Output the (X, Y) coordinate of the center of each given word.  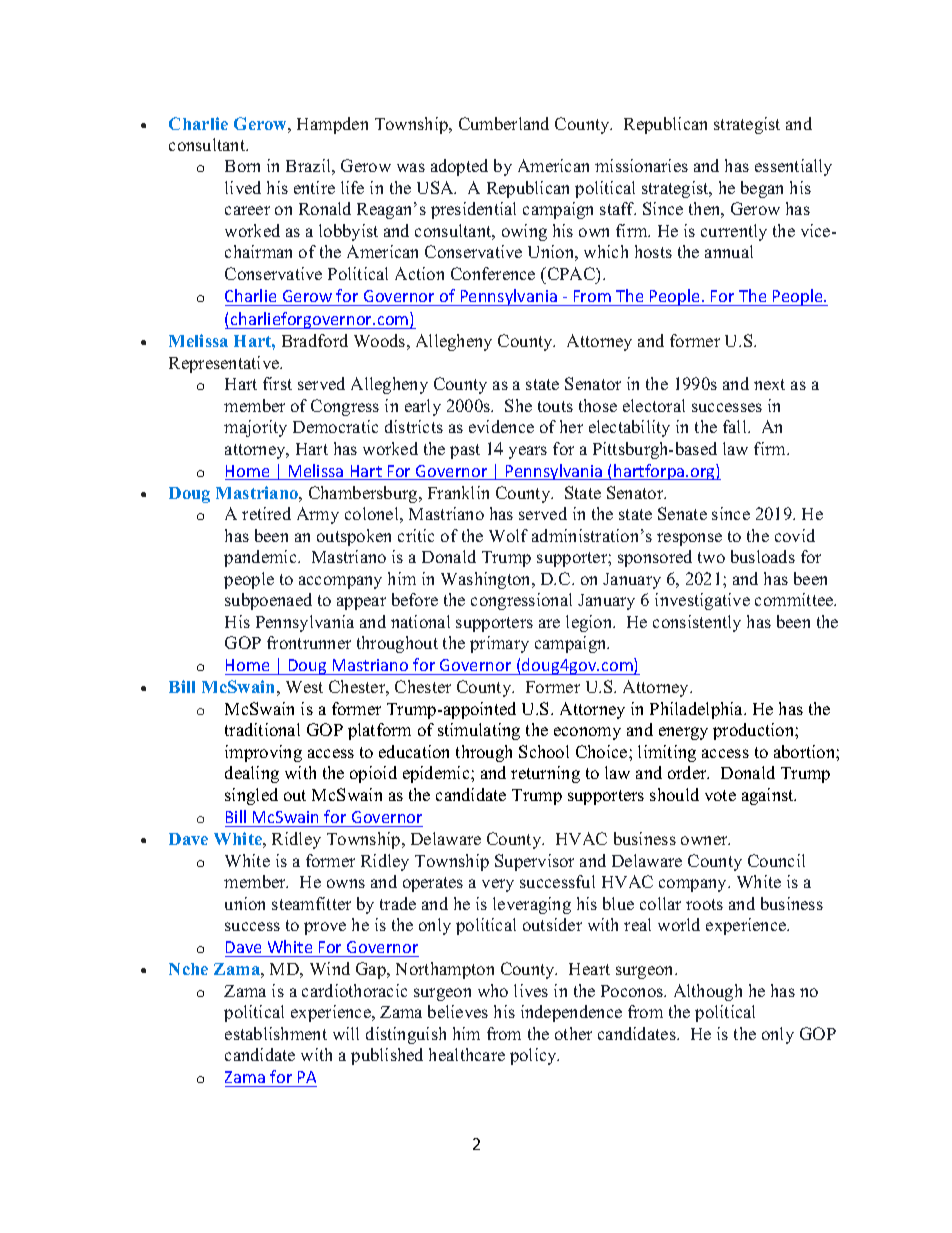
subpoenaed (268, 601)
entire (314, 187)
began (762, 189)
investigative (702, 601)
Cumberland (504, 123)
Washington (487, 580)
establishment (276, 1033)
